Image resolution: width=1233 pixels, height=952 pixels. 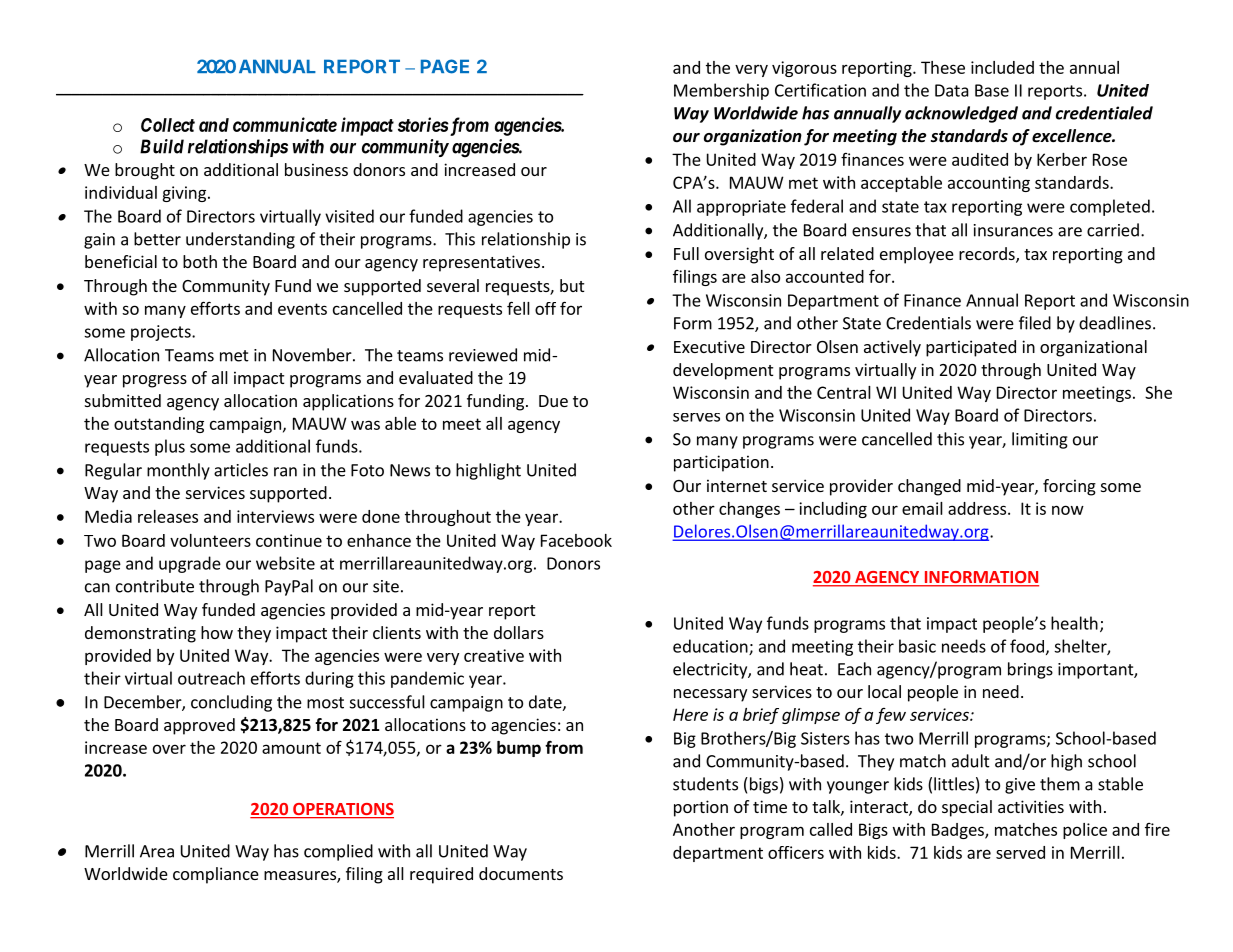 I want to click on brings, so click(x=1030, y=670).
